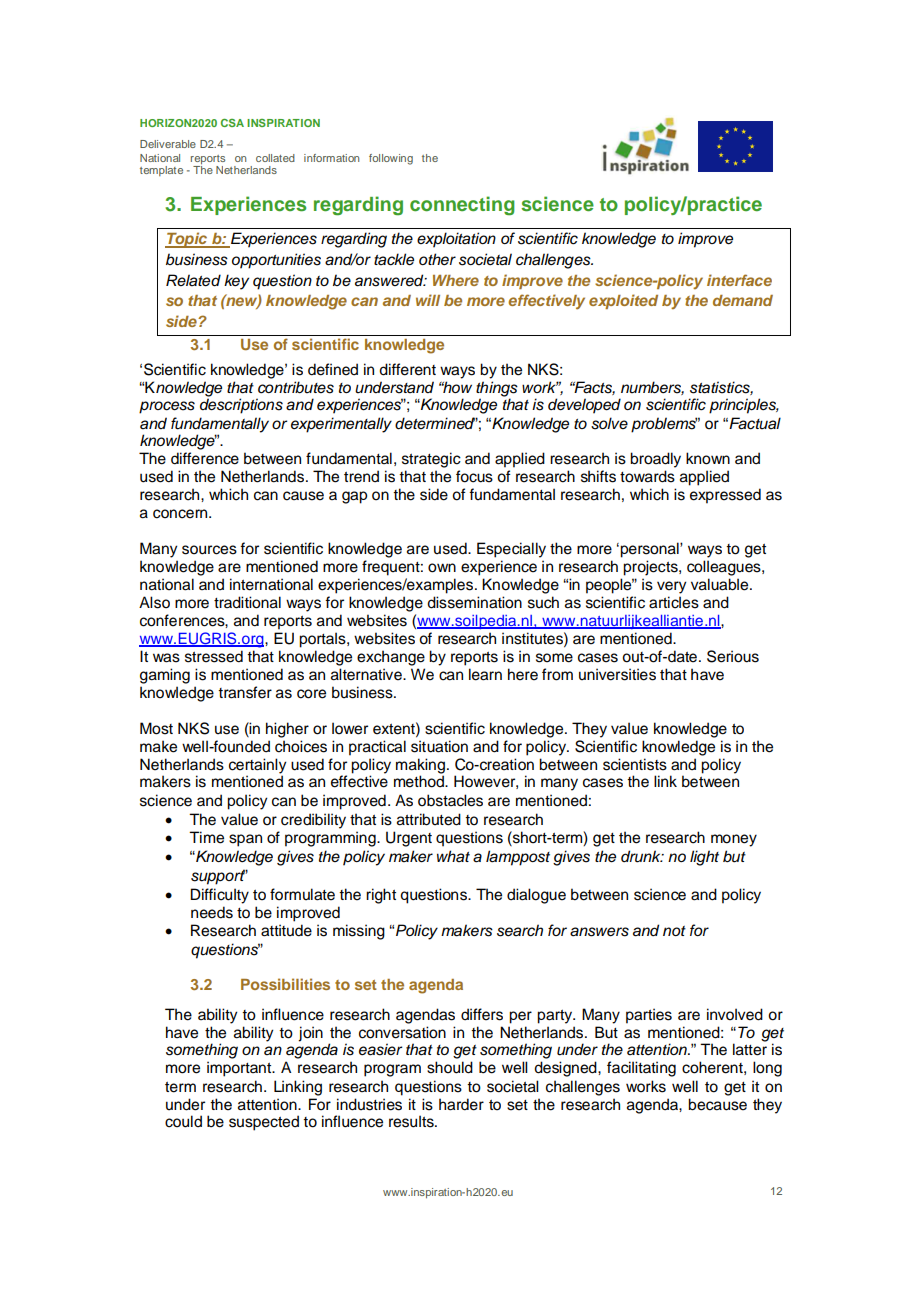  What do you see at coordinates (462, 206) in the screenshot?
I see `connecting` at bounding box center [462, 206].
